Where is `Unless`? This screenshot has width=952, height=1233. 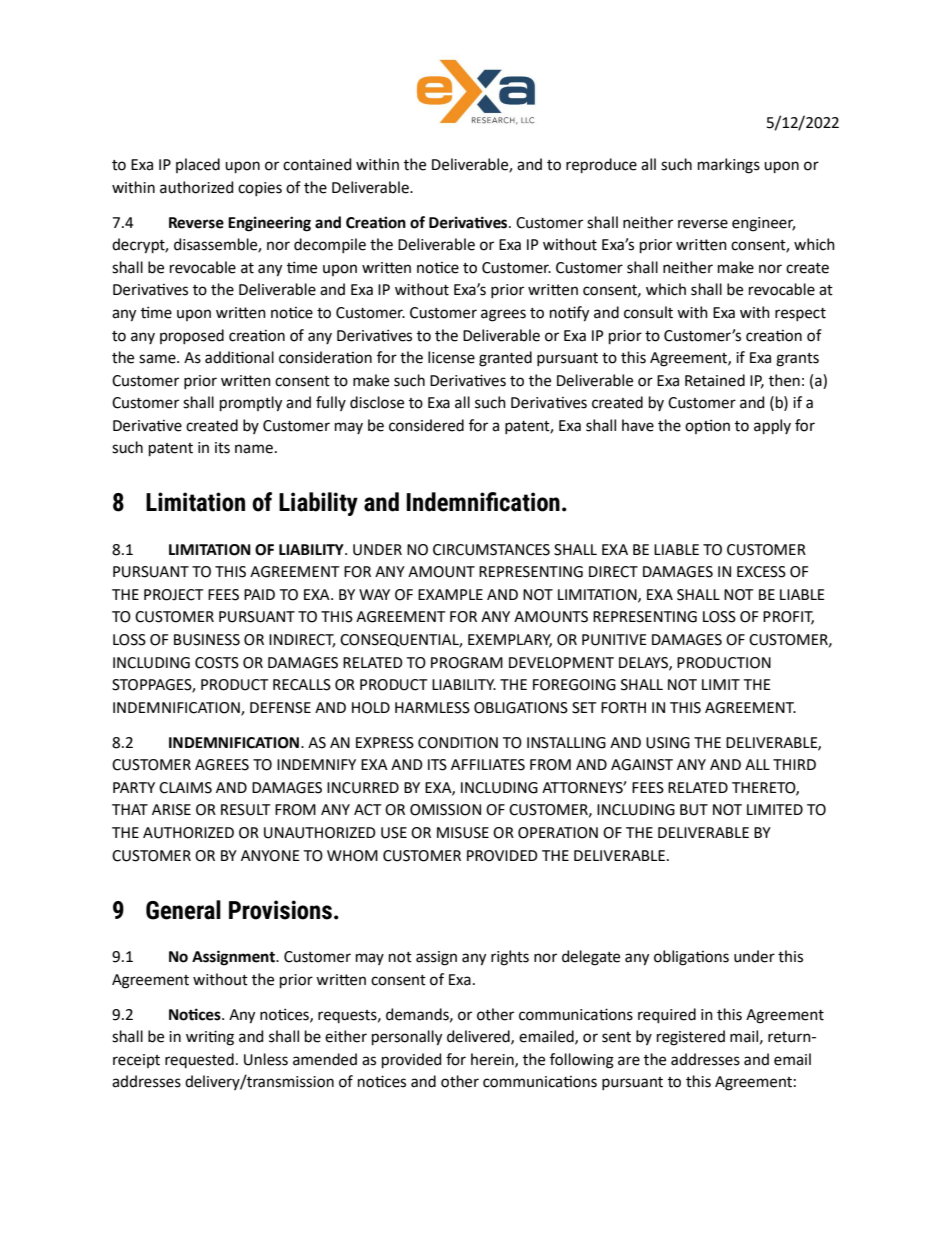 Unless is located at coordinates (266, 1059).
